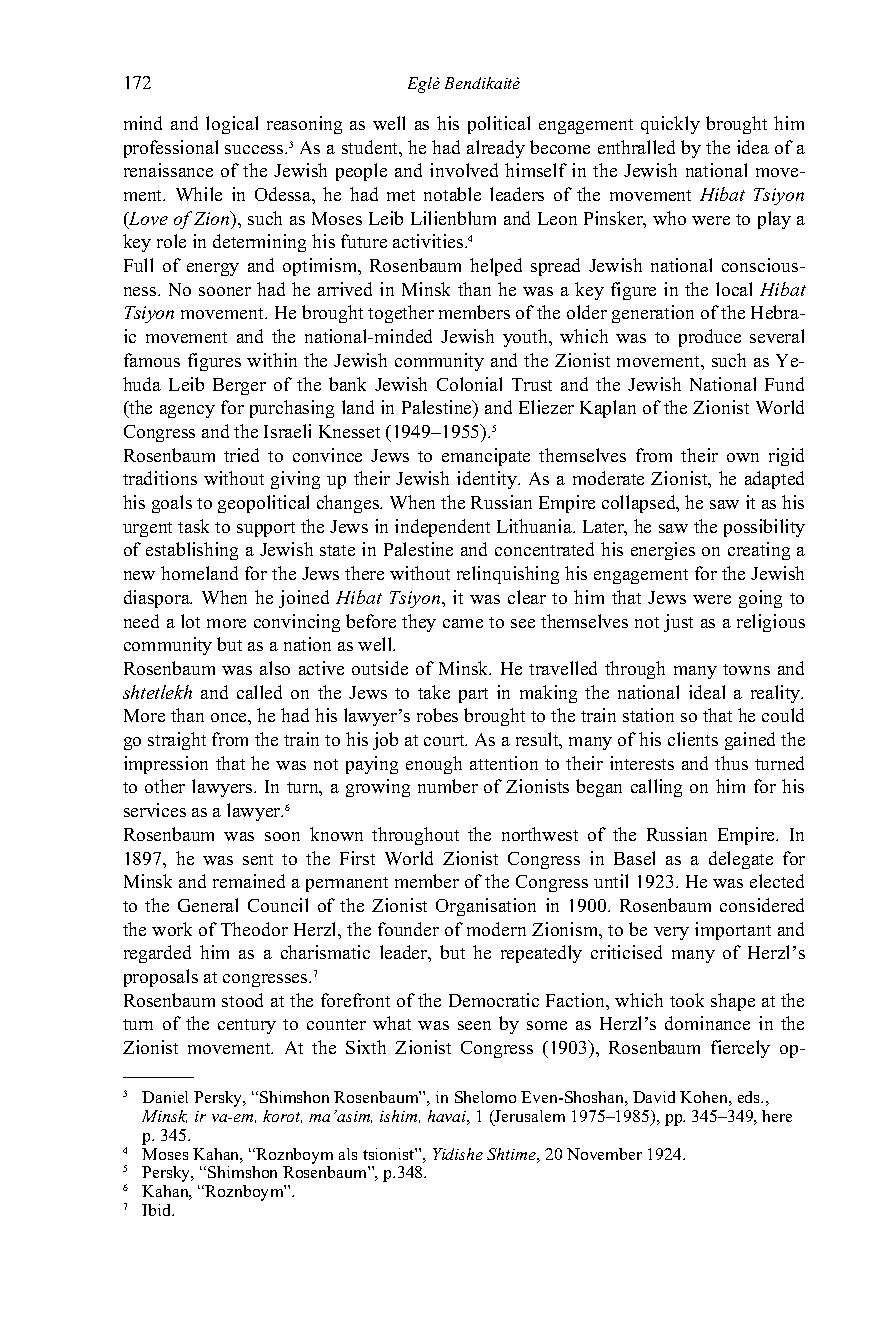  Describe the element at coordinates (473, 695) in the screenshot. I see `part` at that location.
